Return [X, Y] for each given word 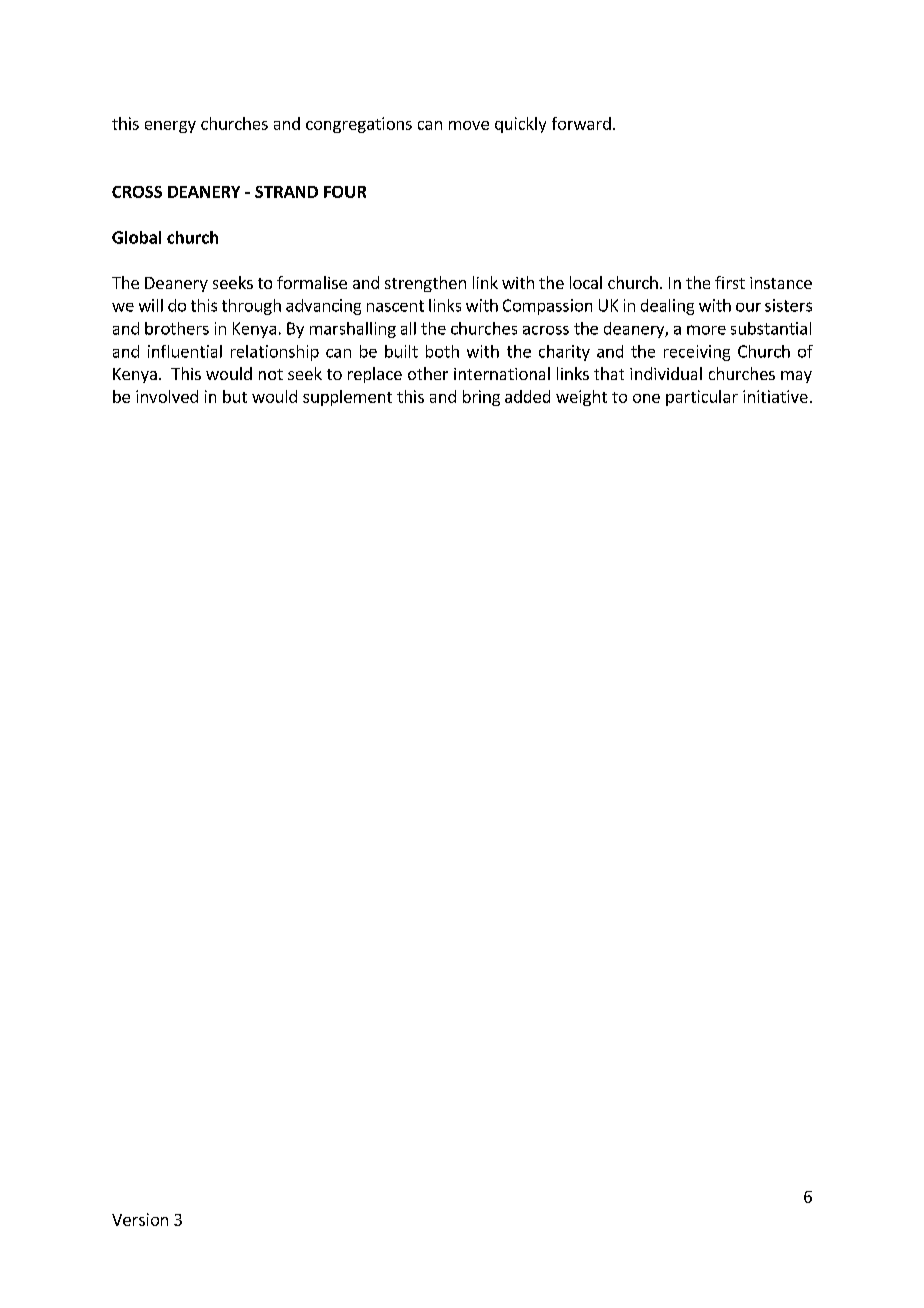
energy [170, 127]
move [469, 125]
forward [581, 123]
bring [481, 398]
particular [702, 398]
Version [140, 1219]
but [235, 396]
